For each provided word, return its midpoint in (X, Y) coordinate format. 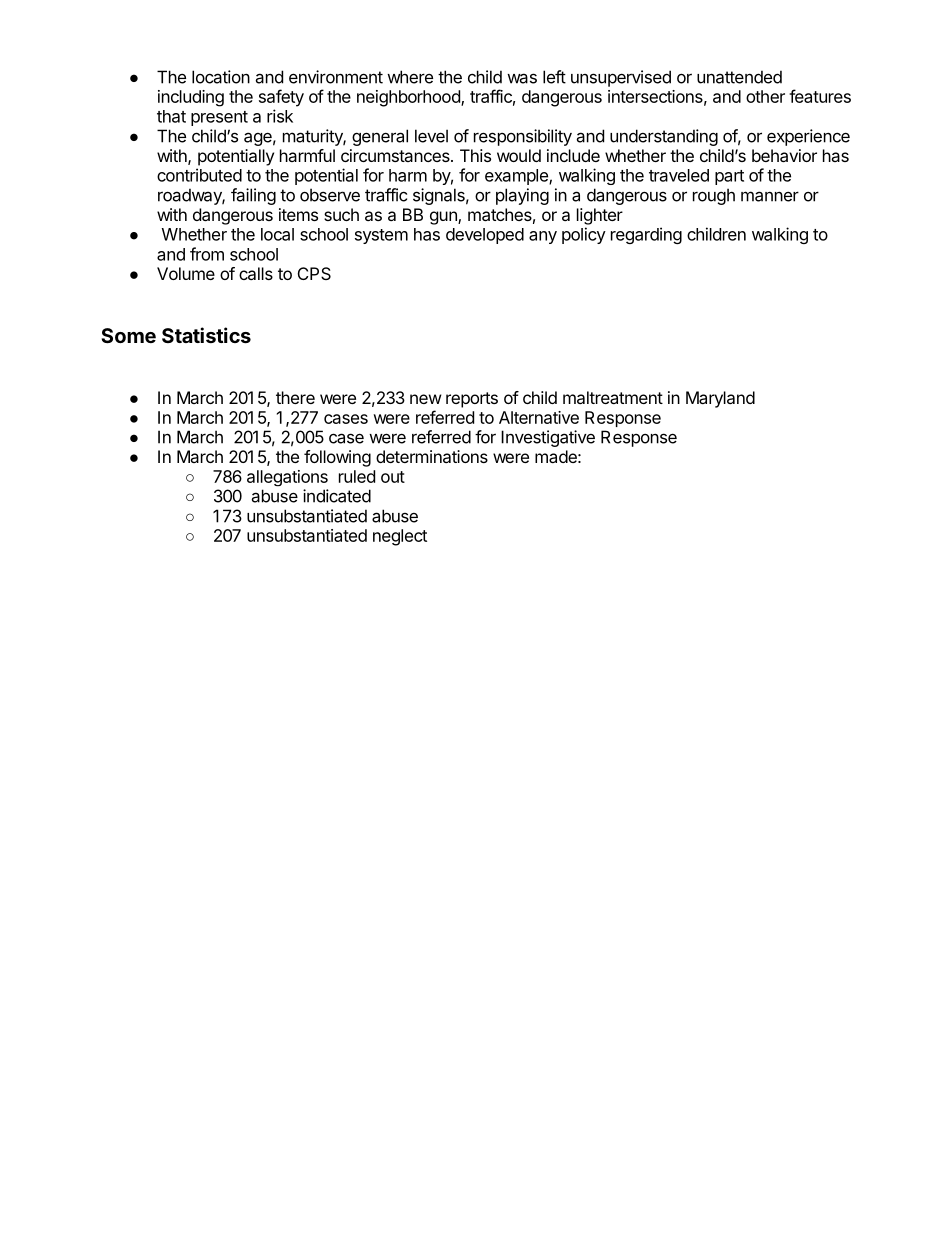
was (522, 78)
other (765, 96)
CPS (314, 273)
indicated (337, 496)
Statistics (206, 335)
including (191, 98)
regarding (646, 235)
